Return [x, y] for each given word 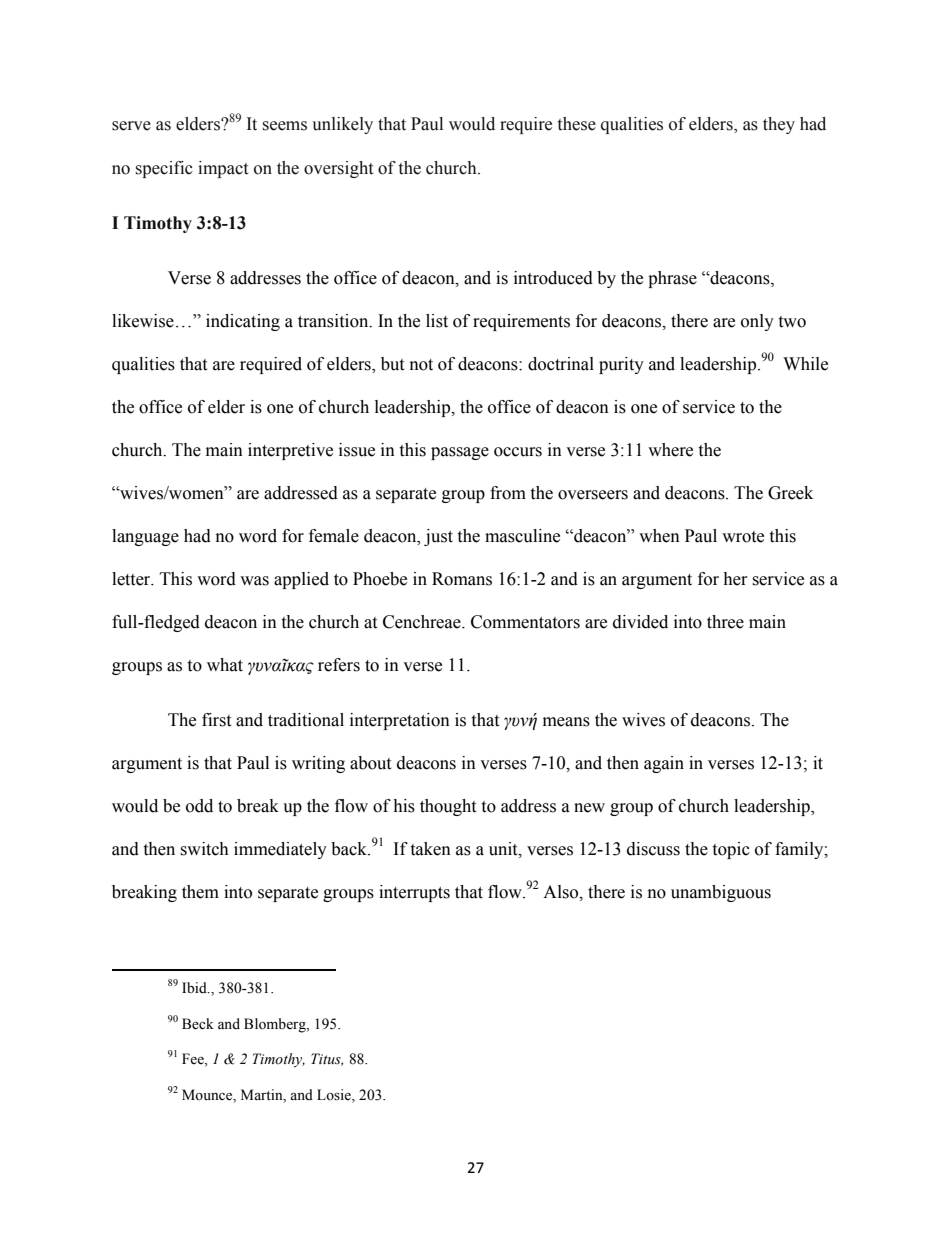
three [725, 622]
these [577, 124]
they [779, 125]
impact [223, 169]
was [254, 581]
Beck [198, 1024]
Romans [462, 579]
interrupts [414, 893]
